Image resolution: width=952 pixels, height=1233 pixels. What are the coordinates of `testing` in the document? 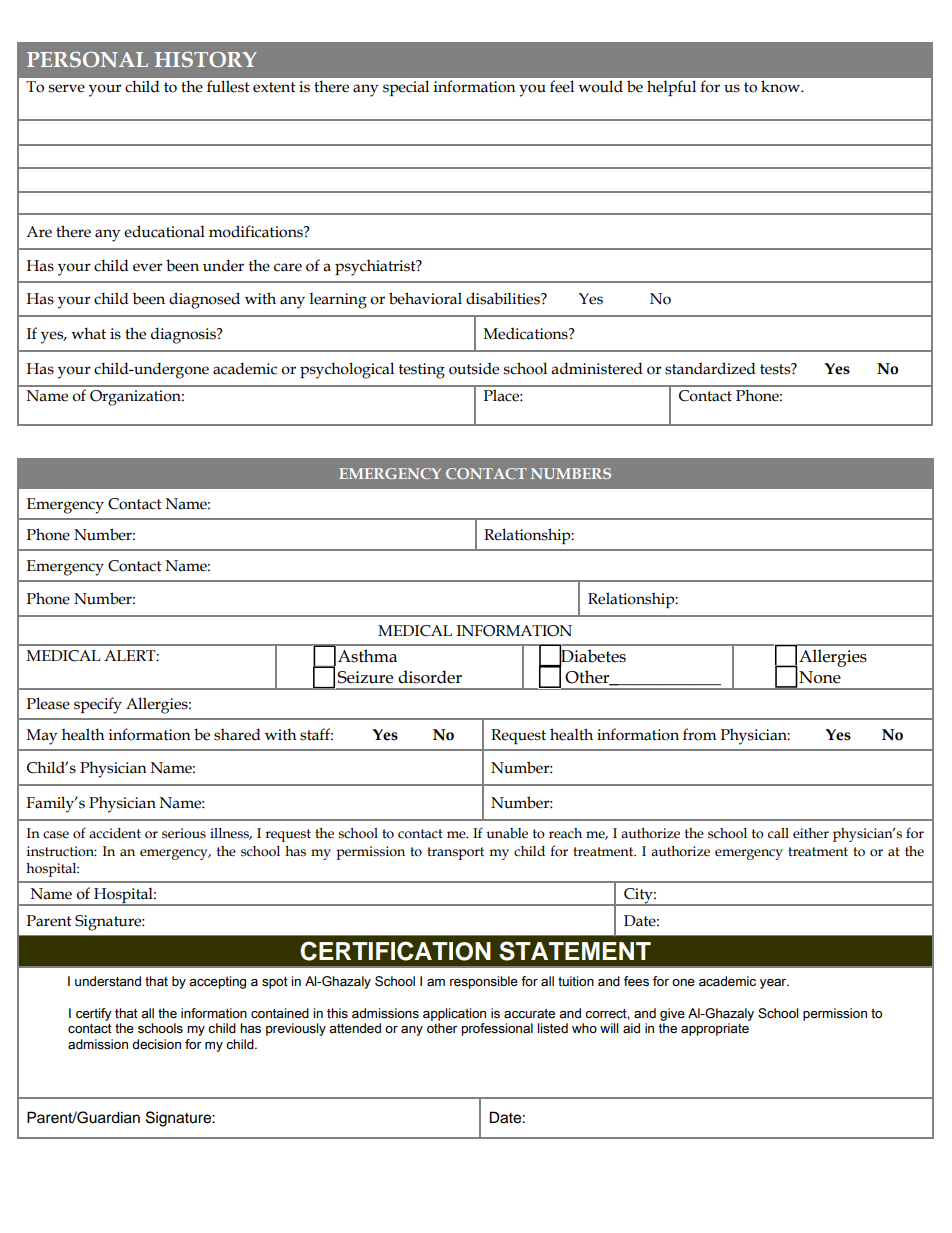 It's located at (422, 371).
